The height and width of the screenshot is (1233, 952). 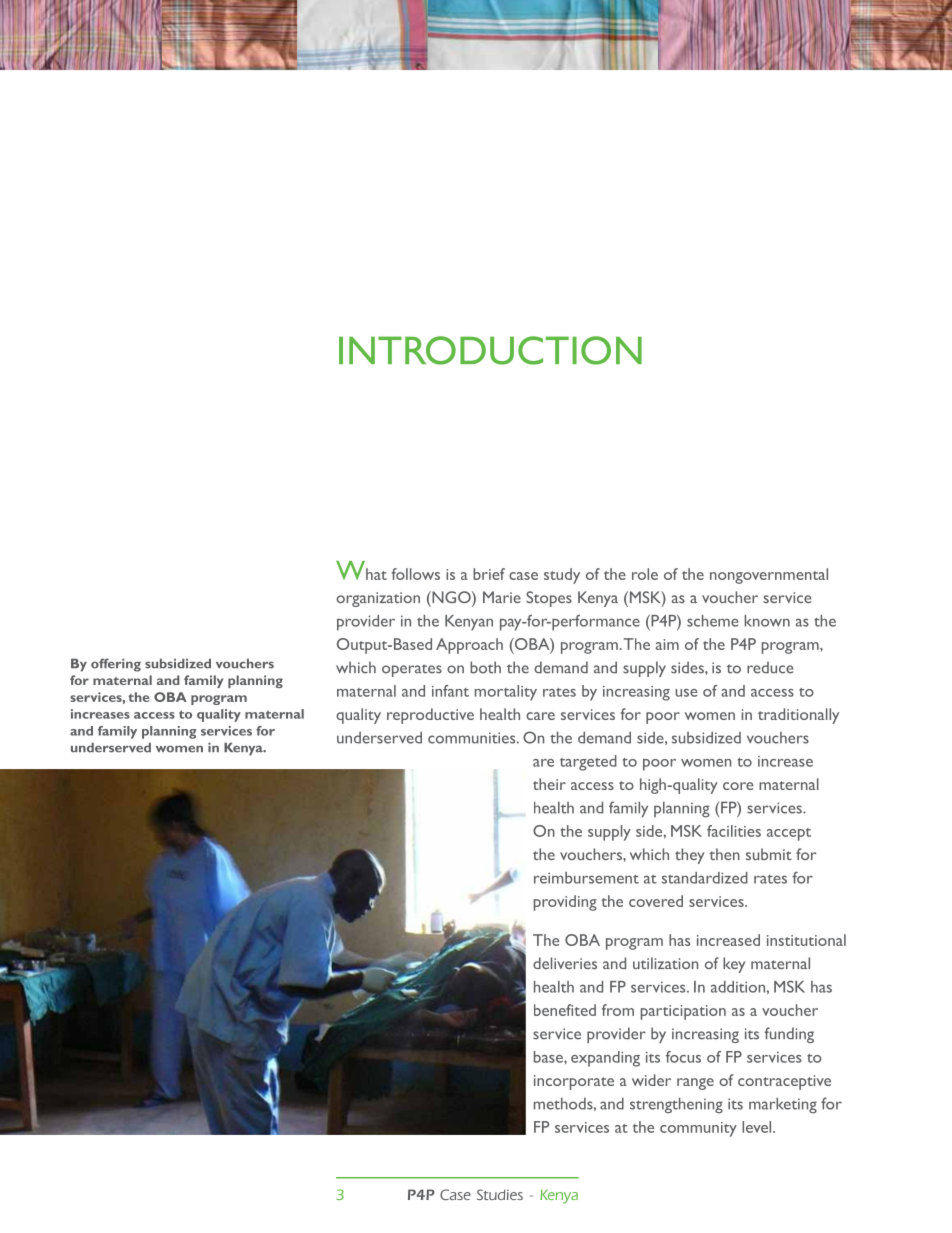 What do you see at coordinates (490, 350) in the screenshot?
I see `Introduction` at bounding box center [490, 350].
